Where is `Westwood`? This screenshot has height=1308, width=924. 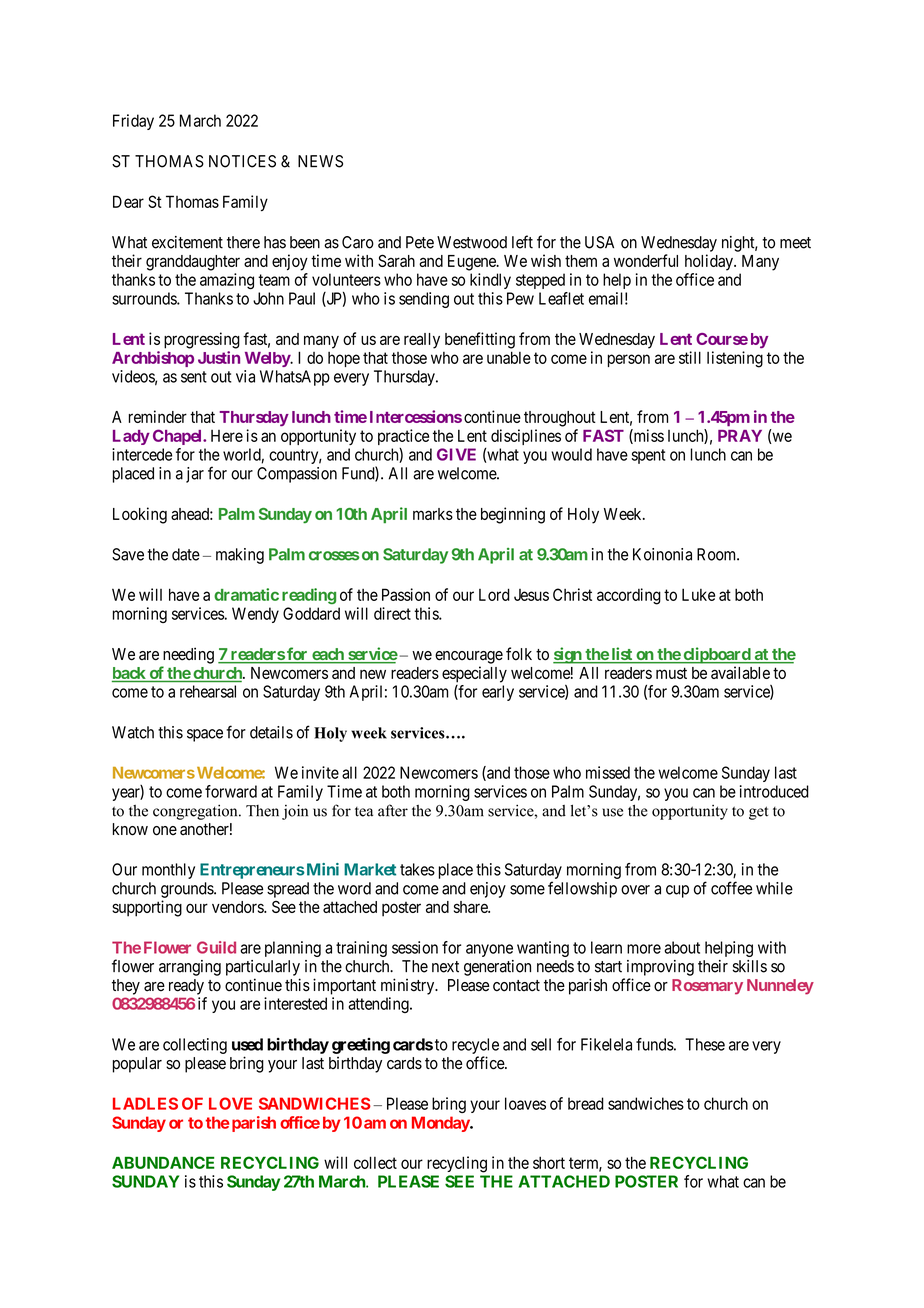 Westwood is located at coordinates (472, 242).
